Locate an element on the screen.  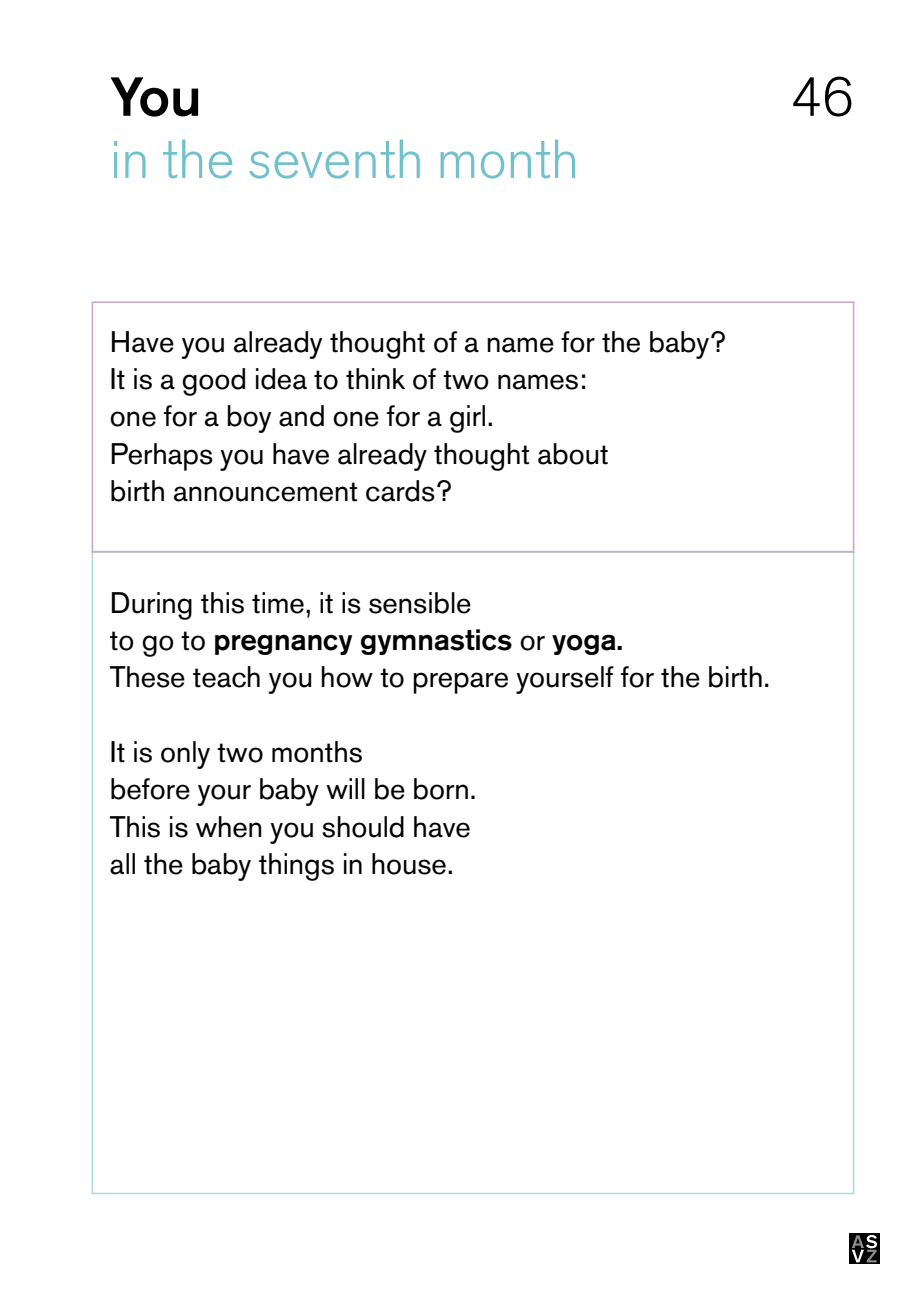
good is located at coordinates (213, 382).
